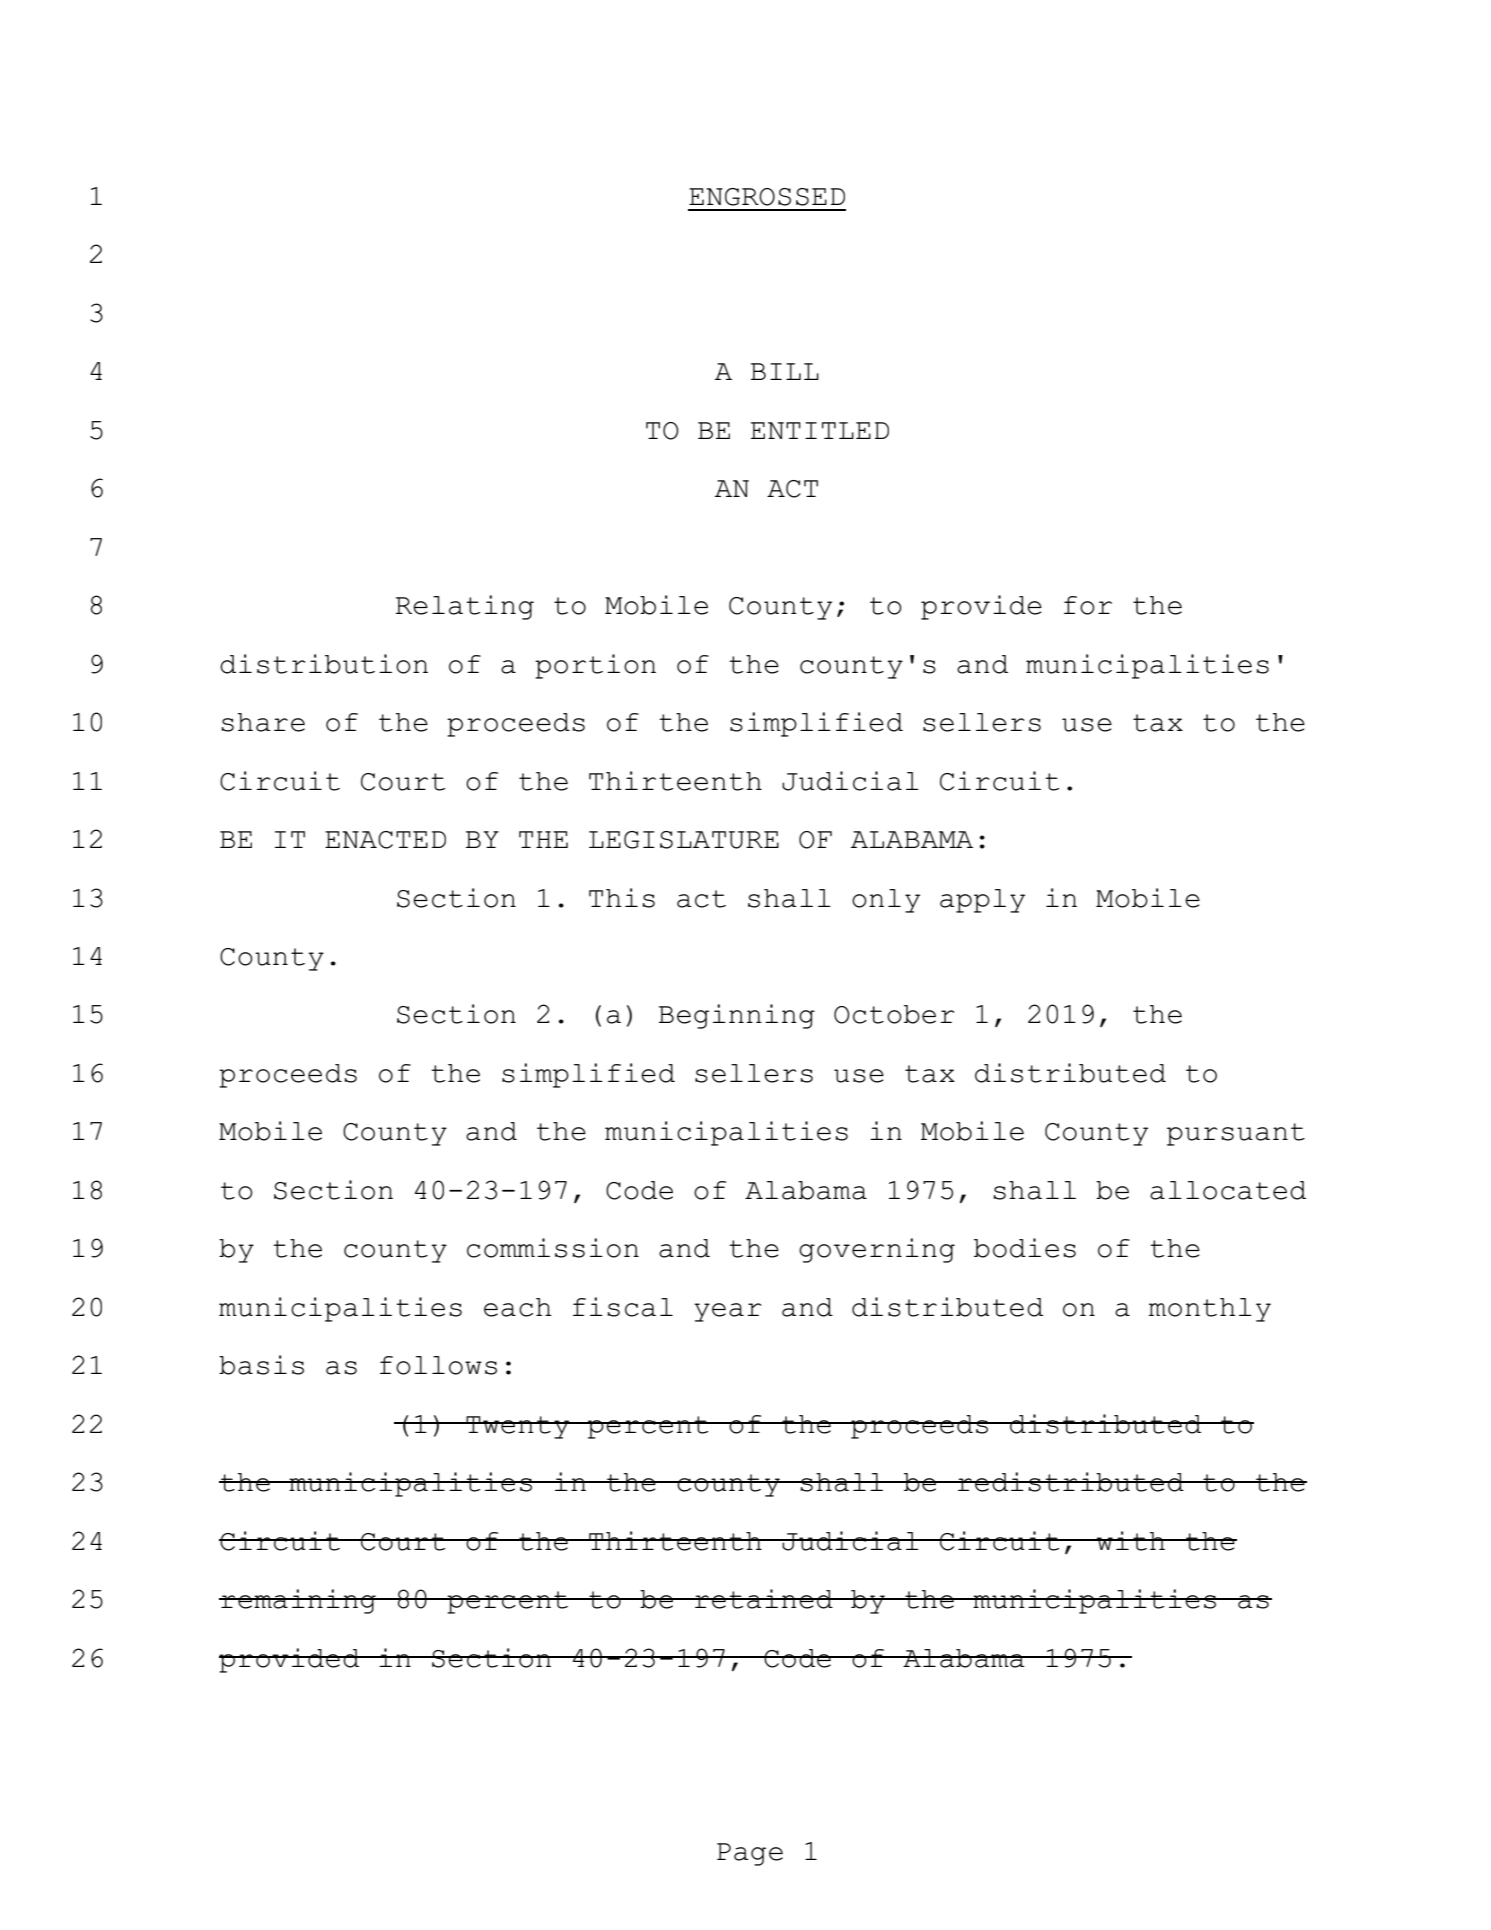  I want to click on ENTITLED, so click(820, 430).
